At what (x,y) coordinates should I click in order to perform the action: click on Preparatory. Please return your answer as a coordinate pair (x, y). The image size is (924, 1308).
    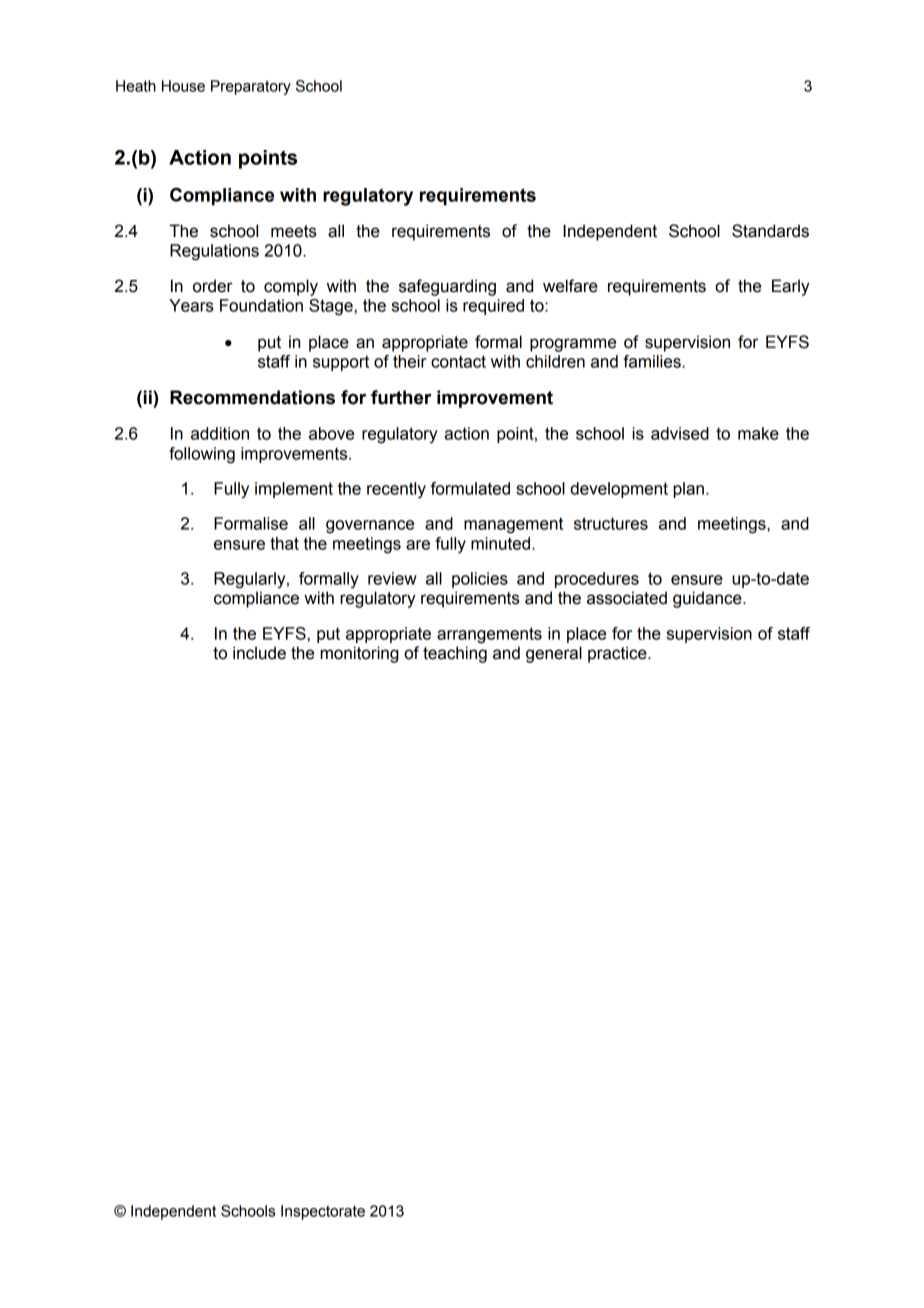
    Looking at the image, I should click on (251, 87).
